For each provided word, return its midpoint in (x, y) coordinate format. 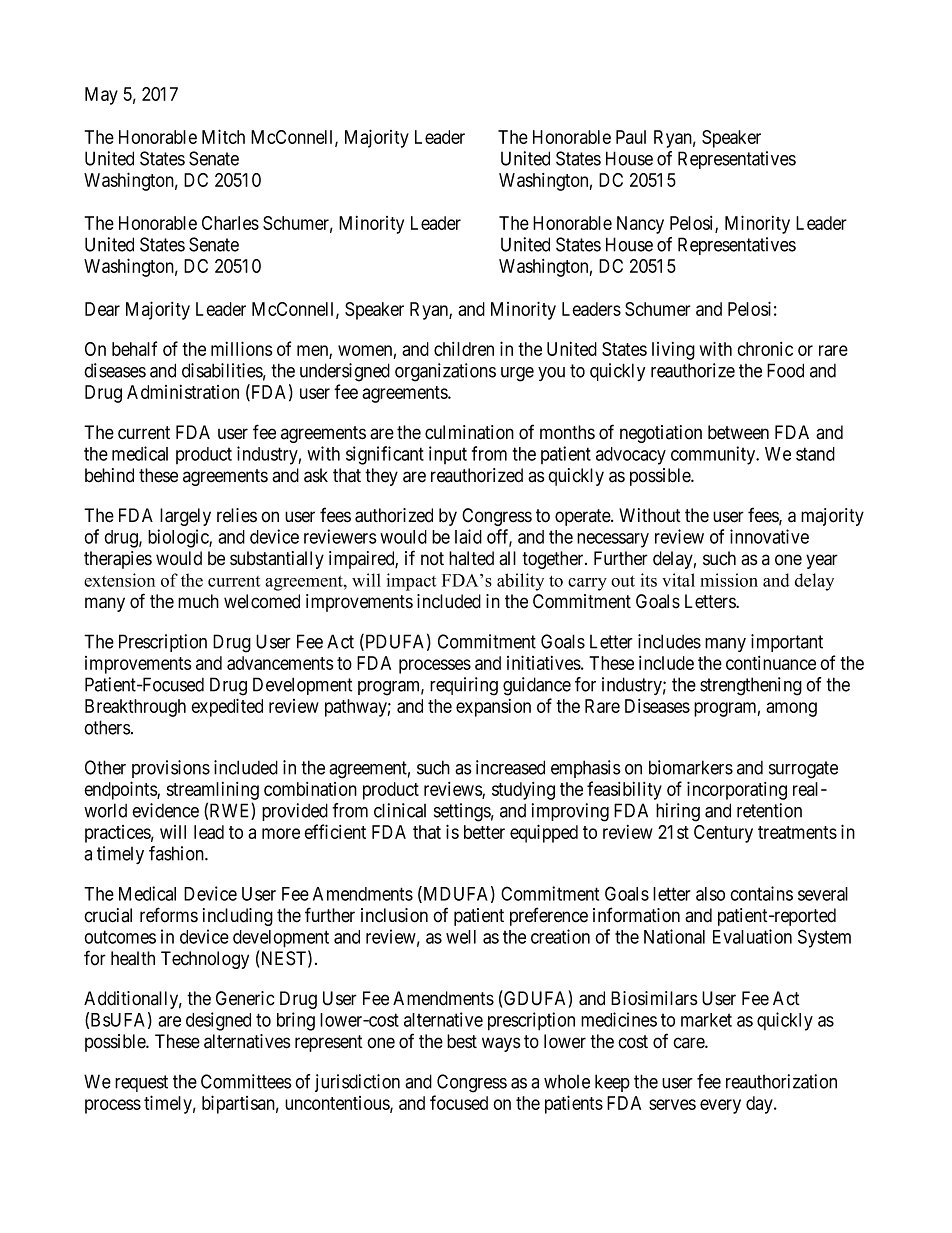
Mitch (223, 136)
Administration (183, 392)
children (464, 349)
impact (411, 582)
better (484, 832)
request (141, 1083)
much (198, 601)
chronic (765, 349)
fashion (177, 853)
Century (723, 834)
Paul (631, 137)
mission (729, 580)
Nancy (640, 225)
